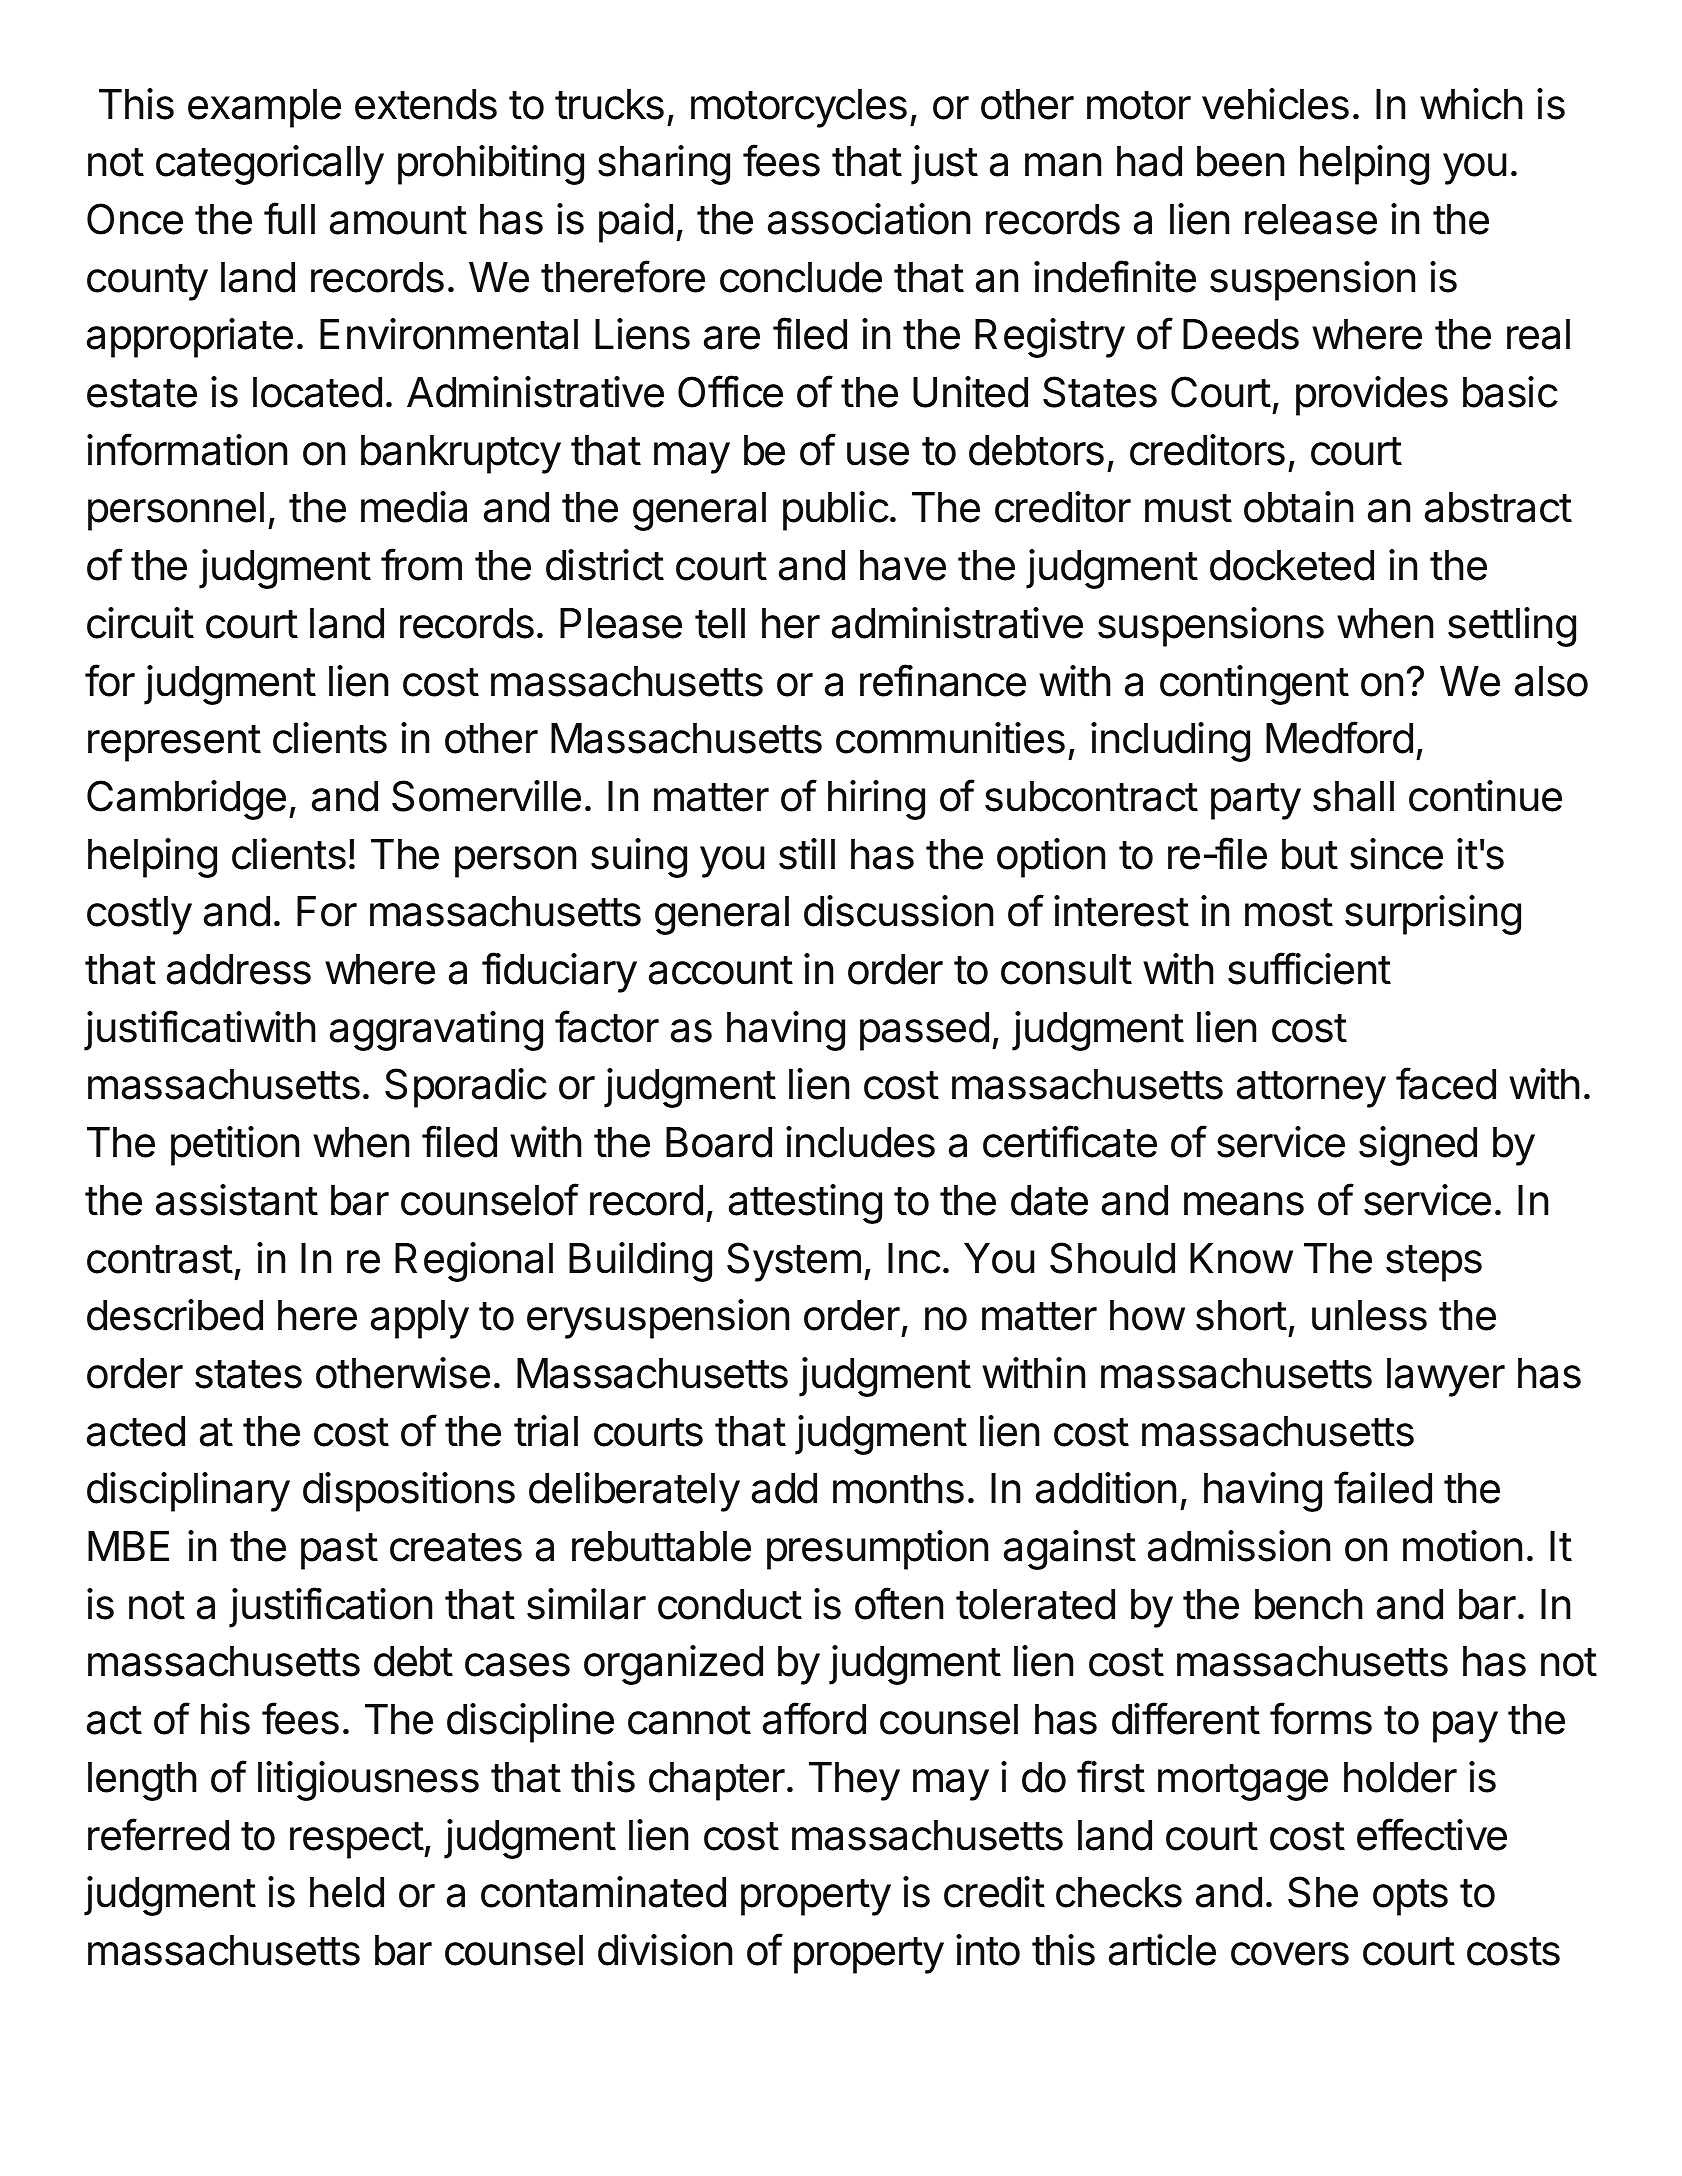 This screenshot has width=1682, height=2176. I want to click on hiring, so click(876, 800).
